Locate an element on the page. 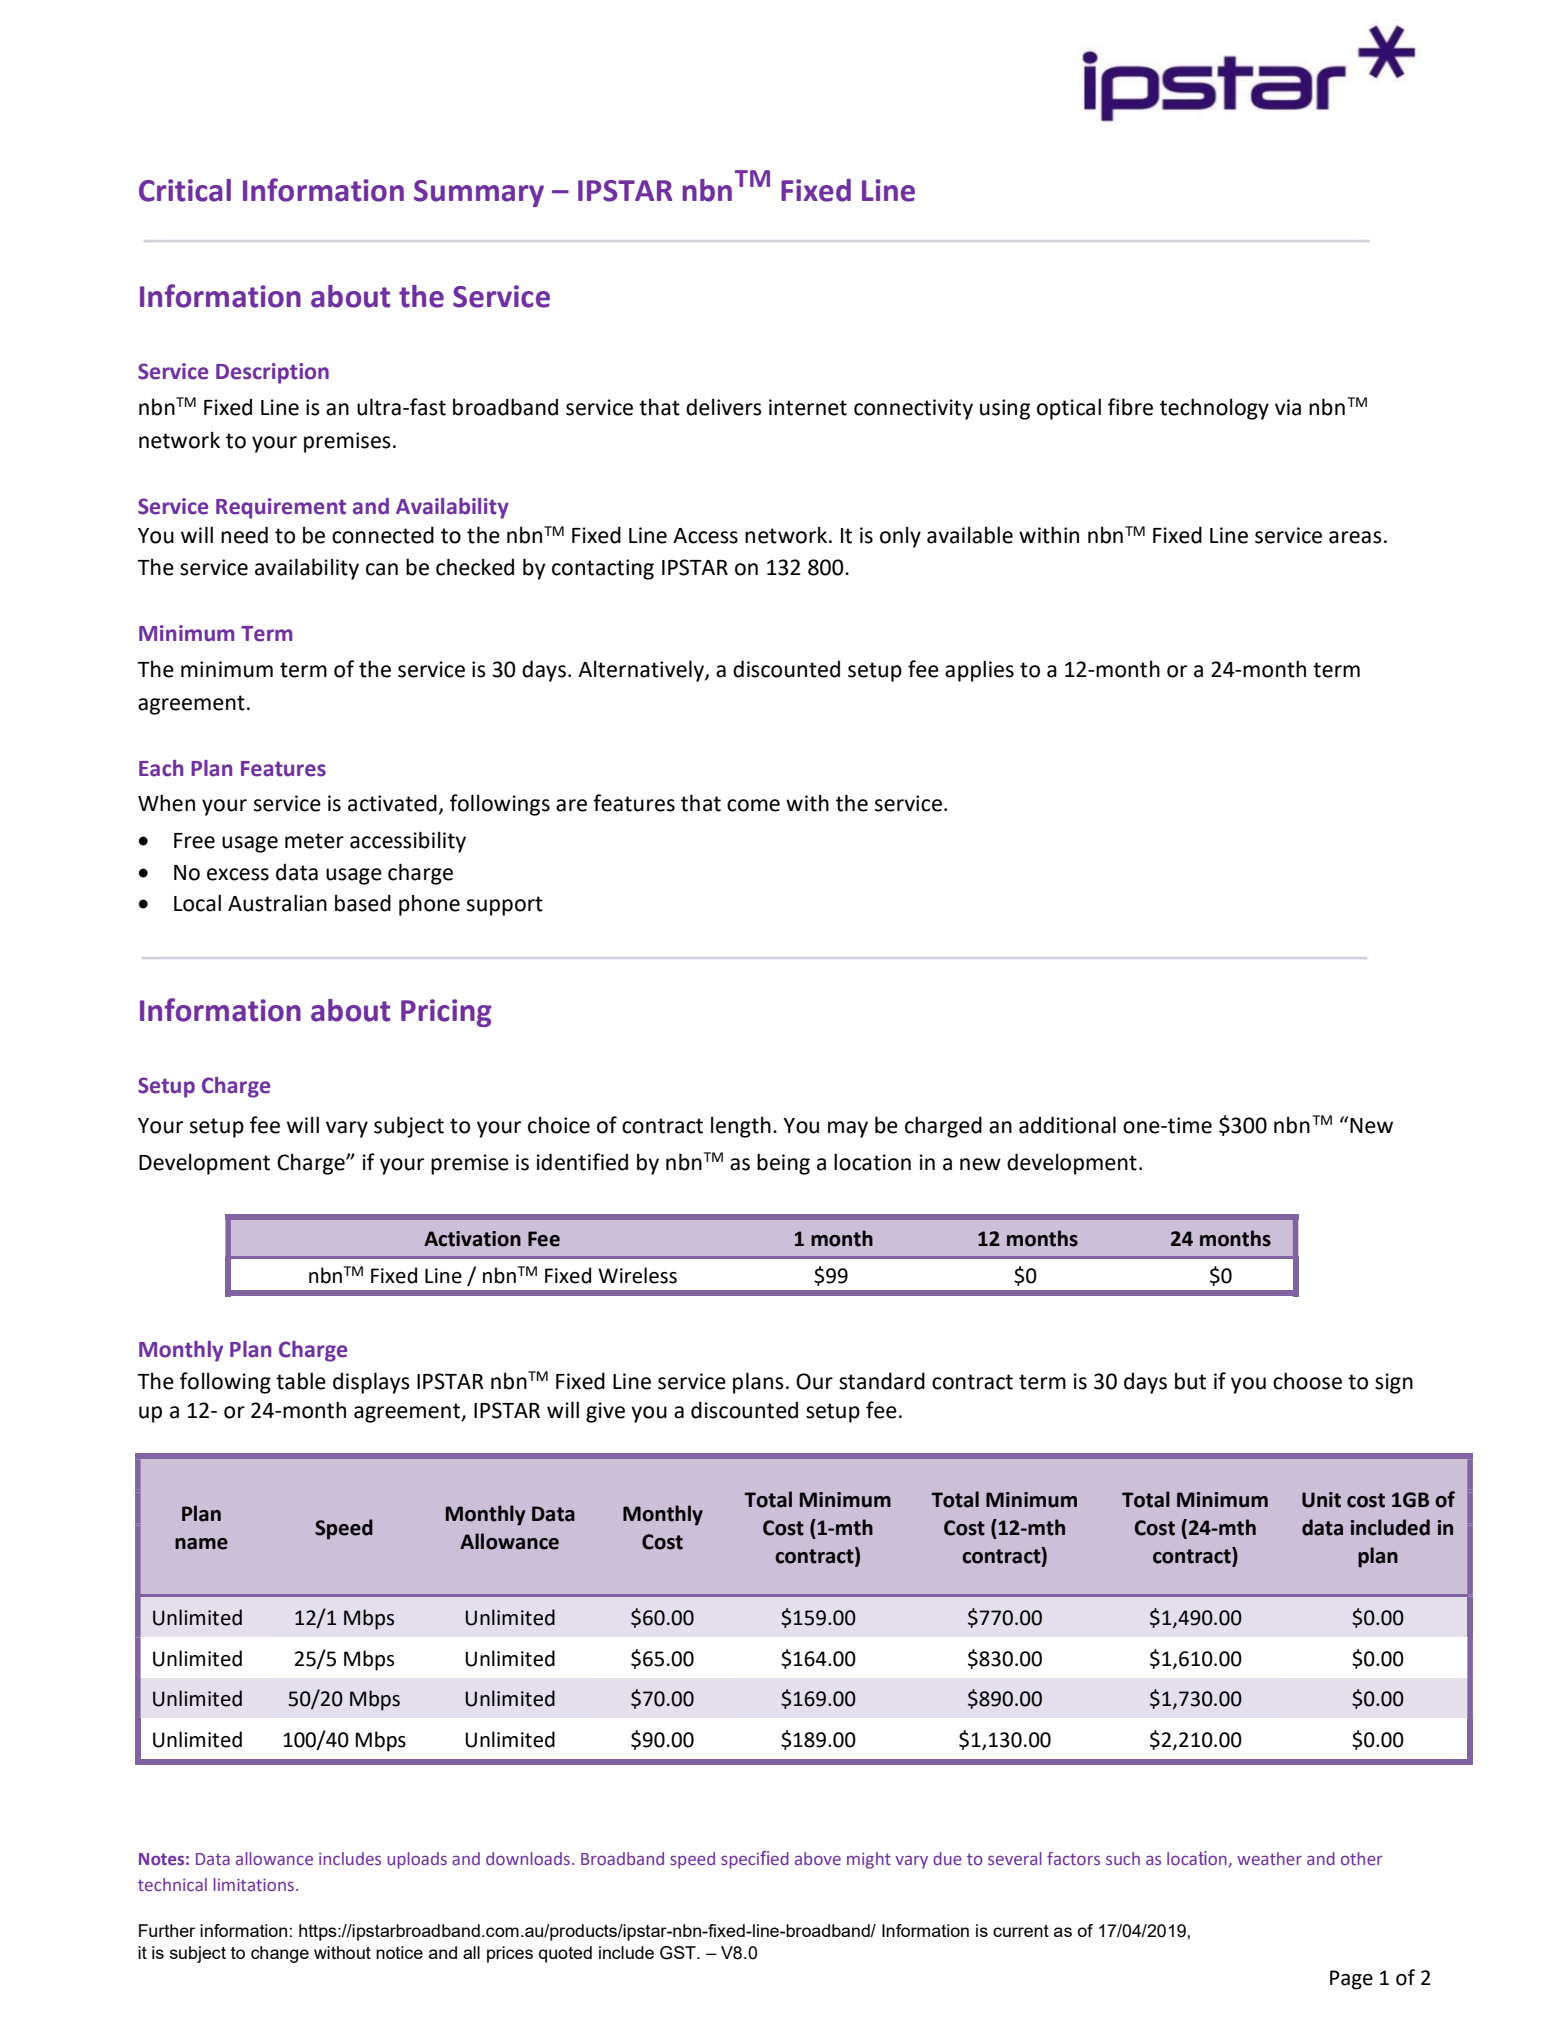 The image size is (1562, 2022). can is located at coordinates (382, 569).
